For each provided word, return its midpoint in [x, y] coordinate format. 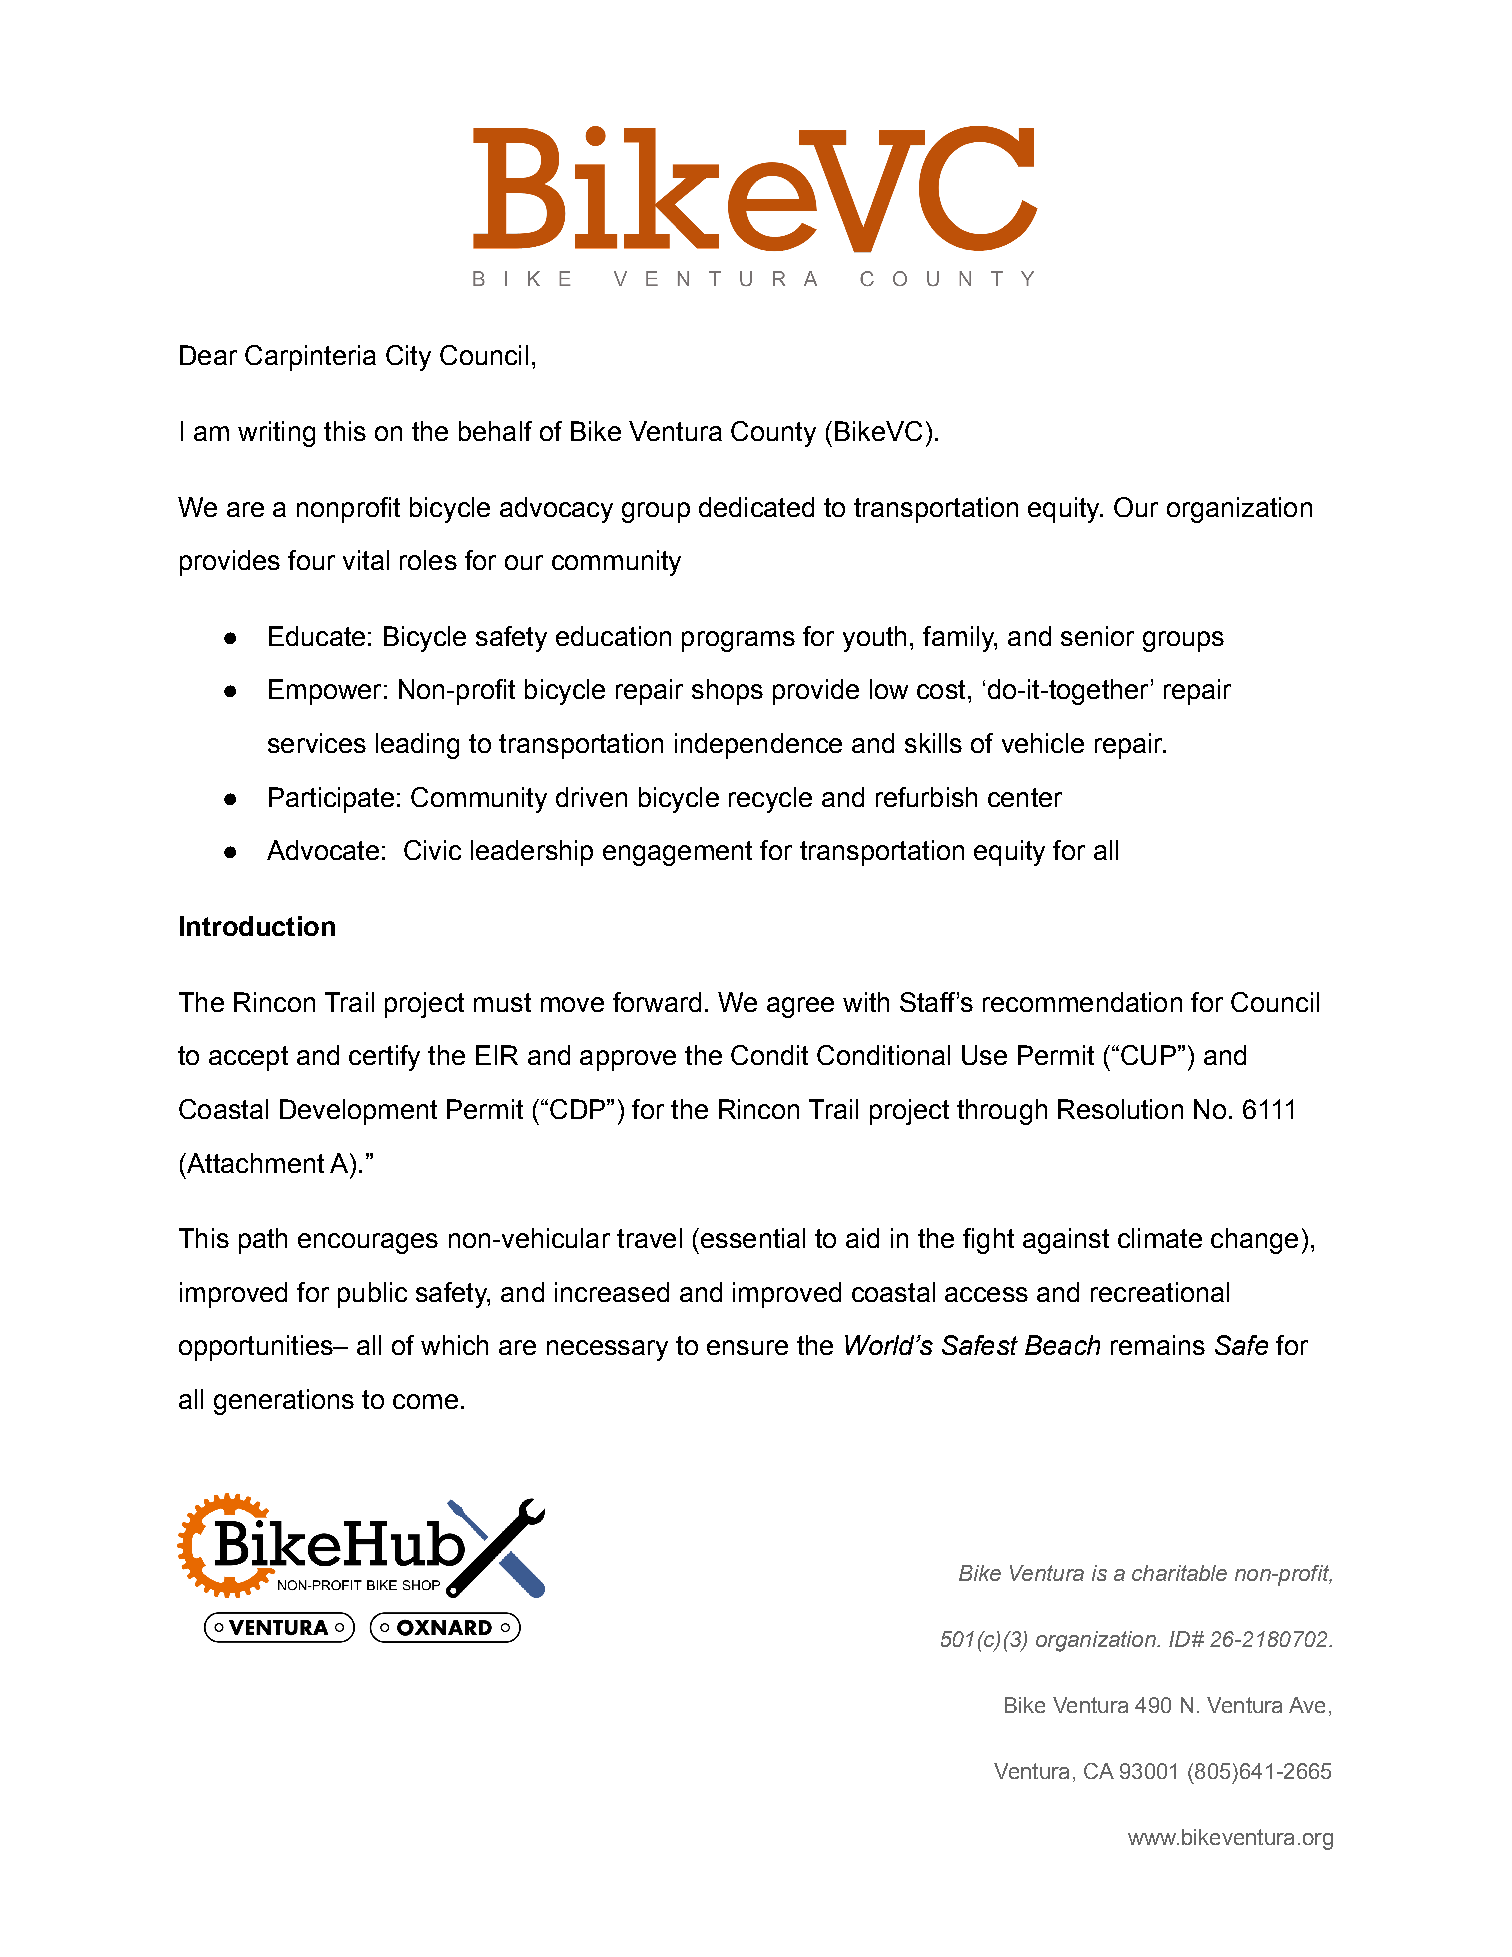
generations [284, 1402]
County [773, 434]
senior [1097, 636]
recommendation [1082, 1002]
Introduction [257, 926]
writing [276, 434]
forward [657, 1002]
